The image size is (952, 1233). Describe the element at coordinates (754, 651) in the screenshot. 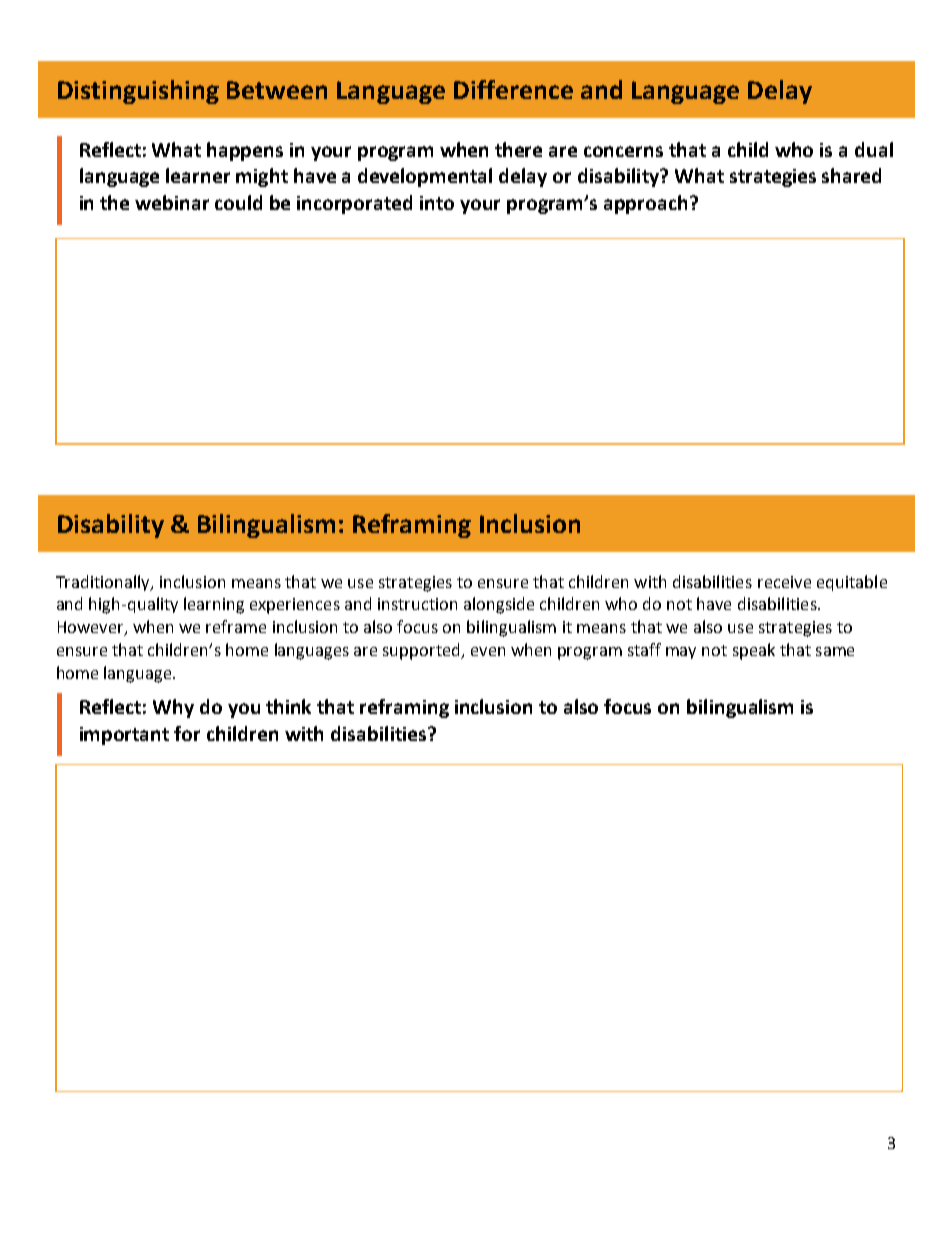

I see `speak` at that location.
